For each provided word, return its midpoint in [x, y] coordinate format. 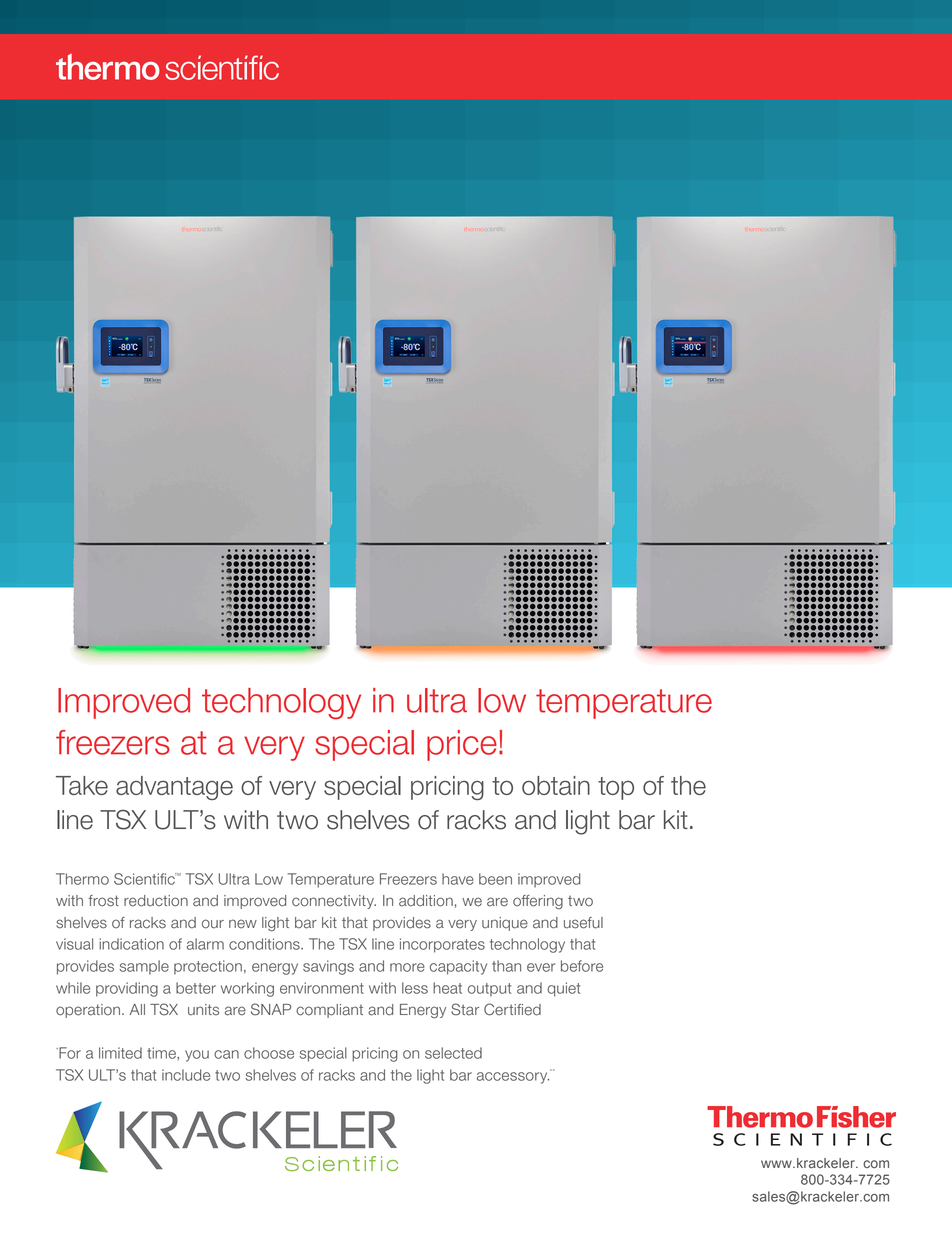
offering [538, 902]
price [462, 745]
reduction [156, 901]
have [458, 879]
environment [322, 988]
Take [82, 785]
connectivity [334, 902]
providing [127, 989]
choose [269, 1053]
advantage [174, 788]
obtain [556, 785]
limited [120, 1053]
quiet [563, 989]
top [616, 788]
